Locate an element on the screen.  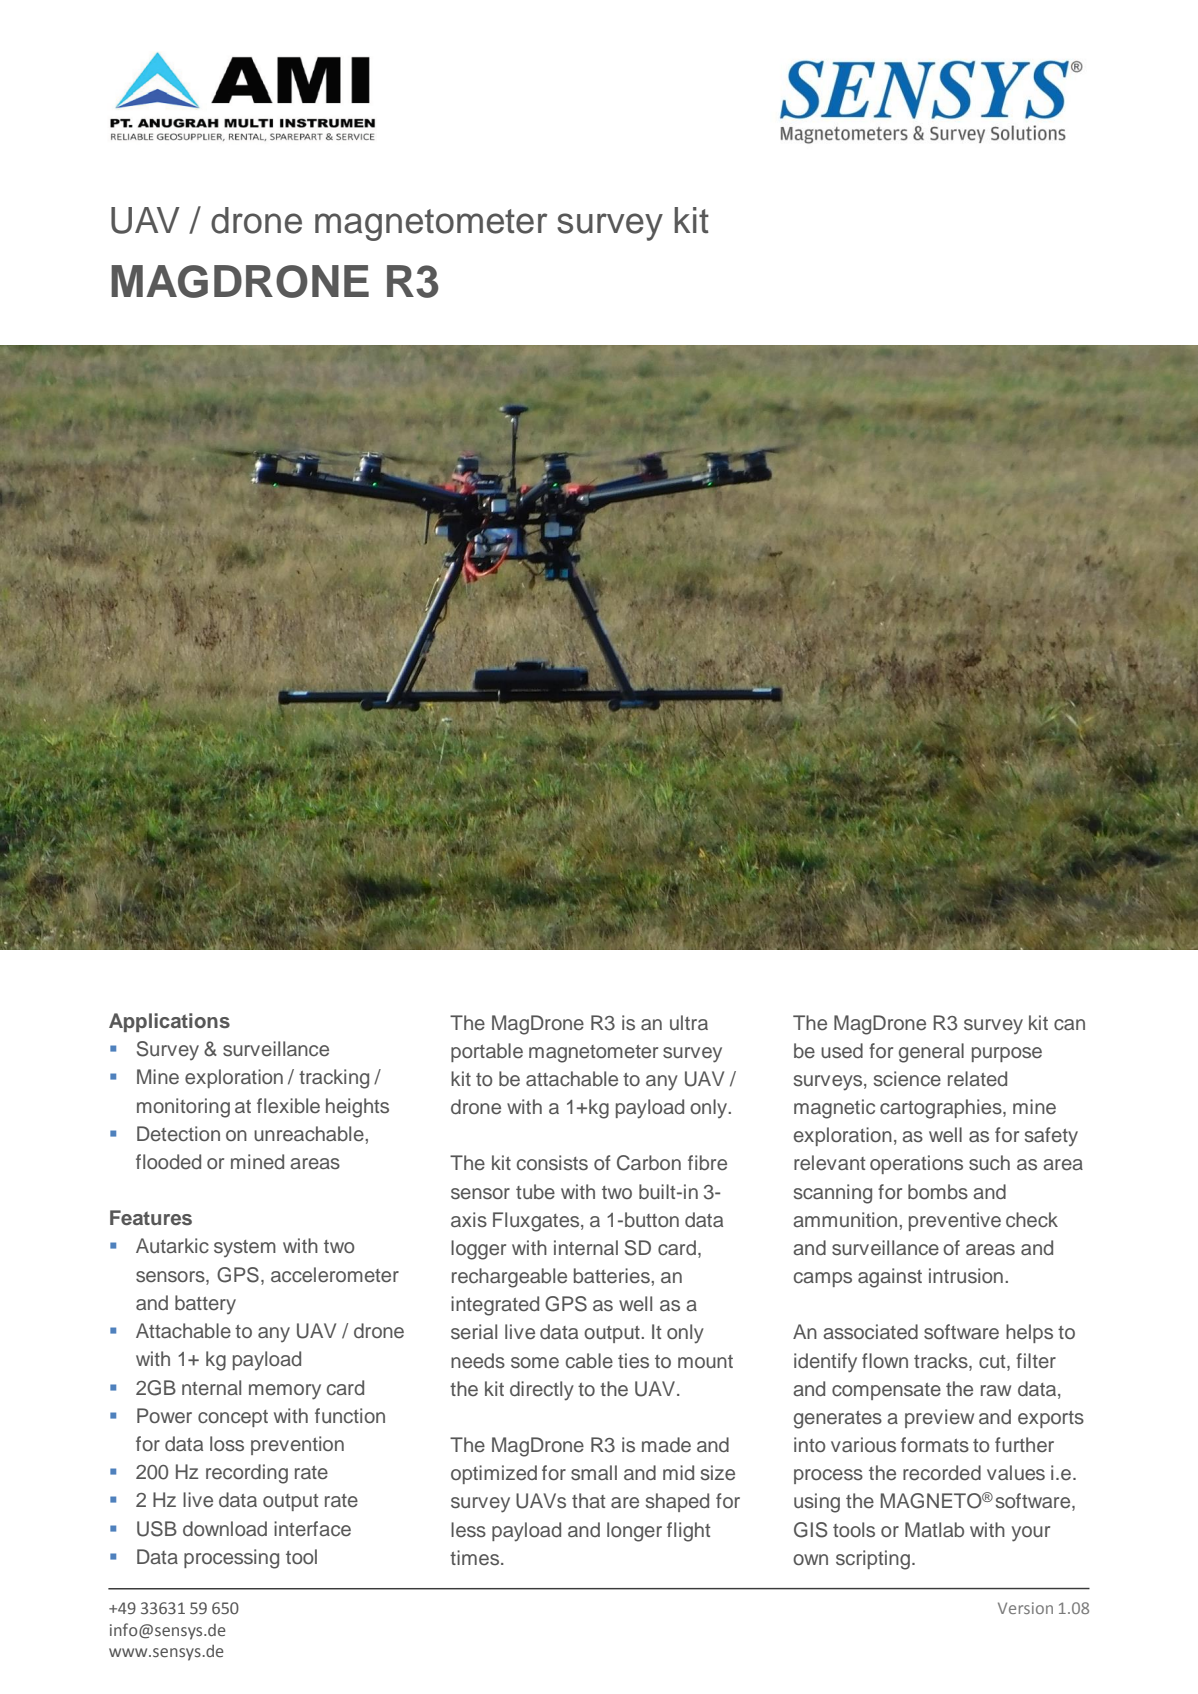
flooded is located at coordinates (168, 1162).
